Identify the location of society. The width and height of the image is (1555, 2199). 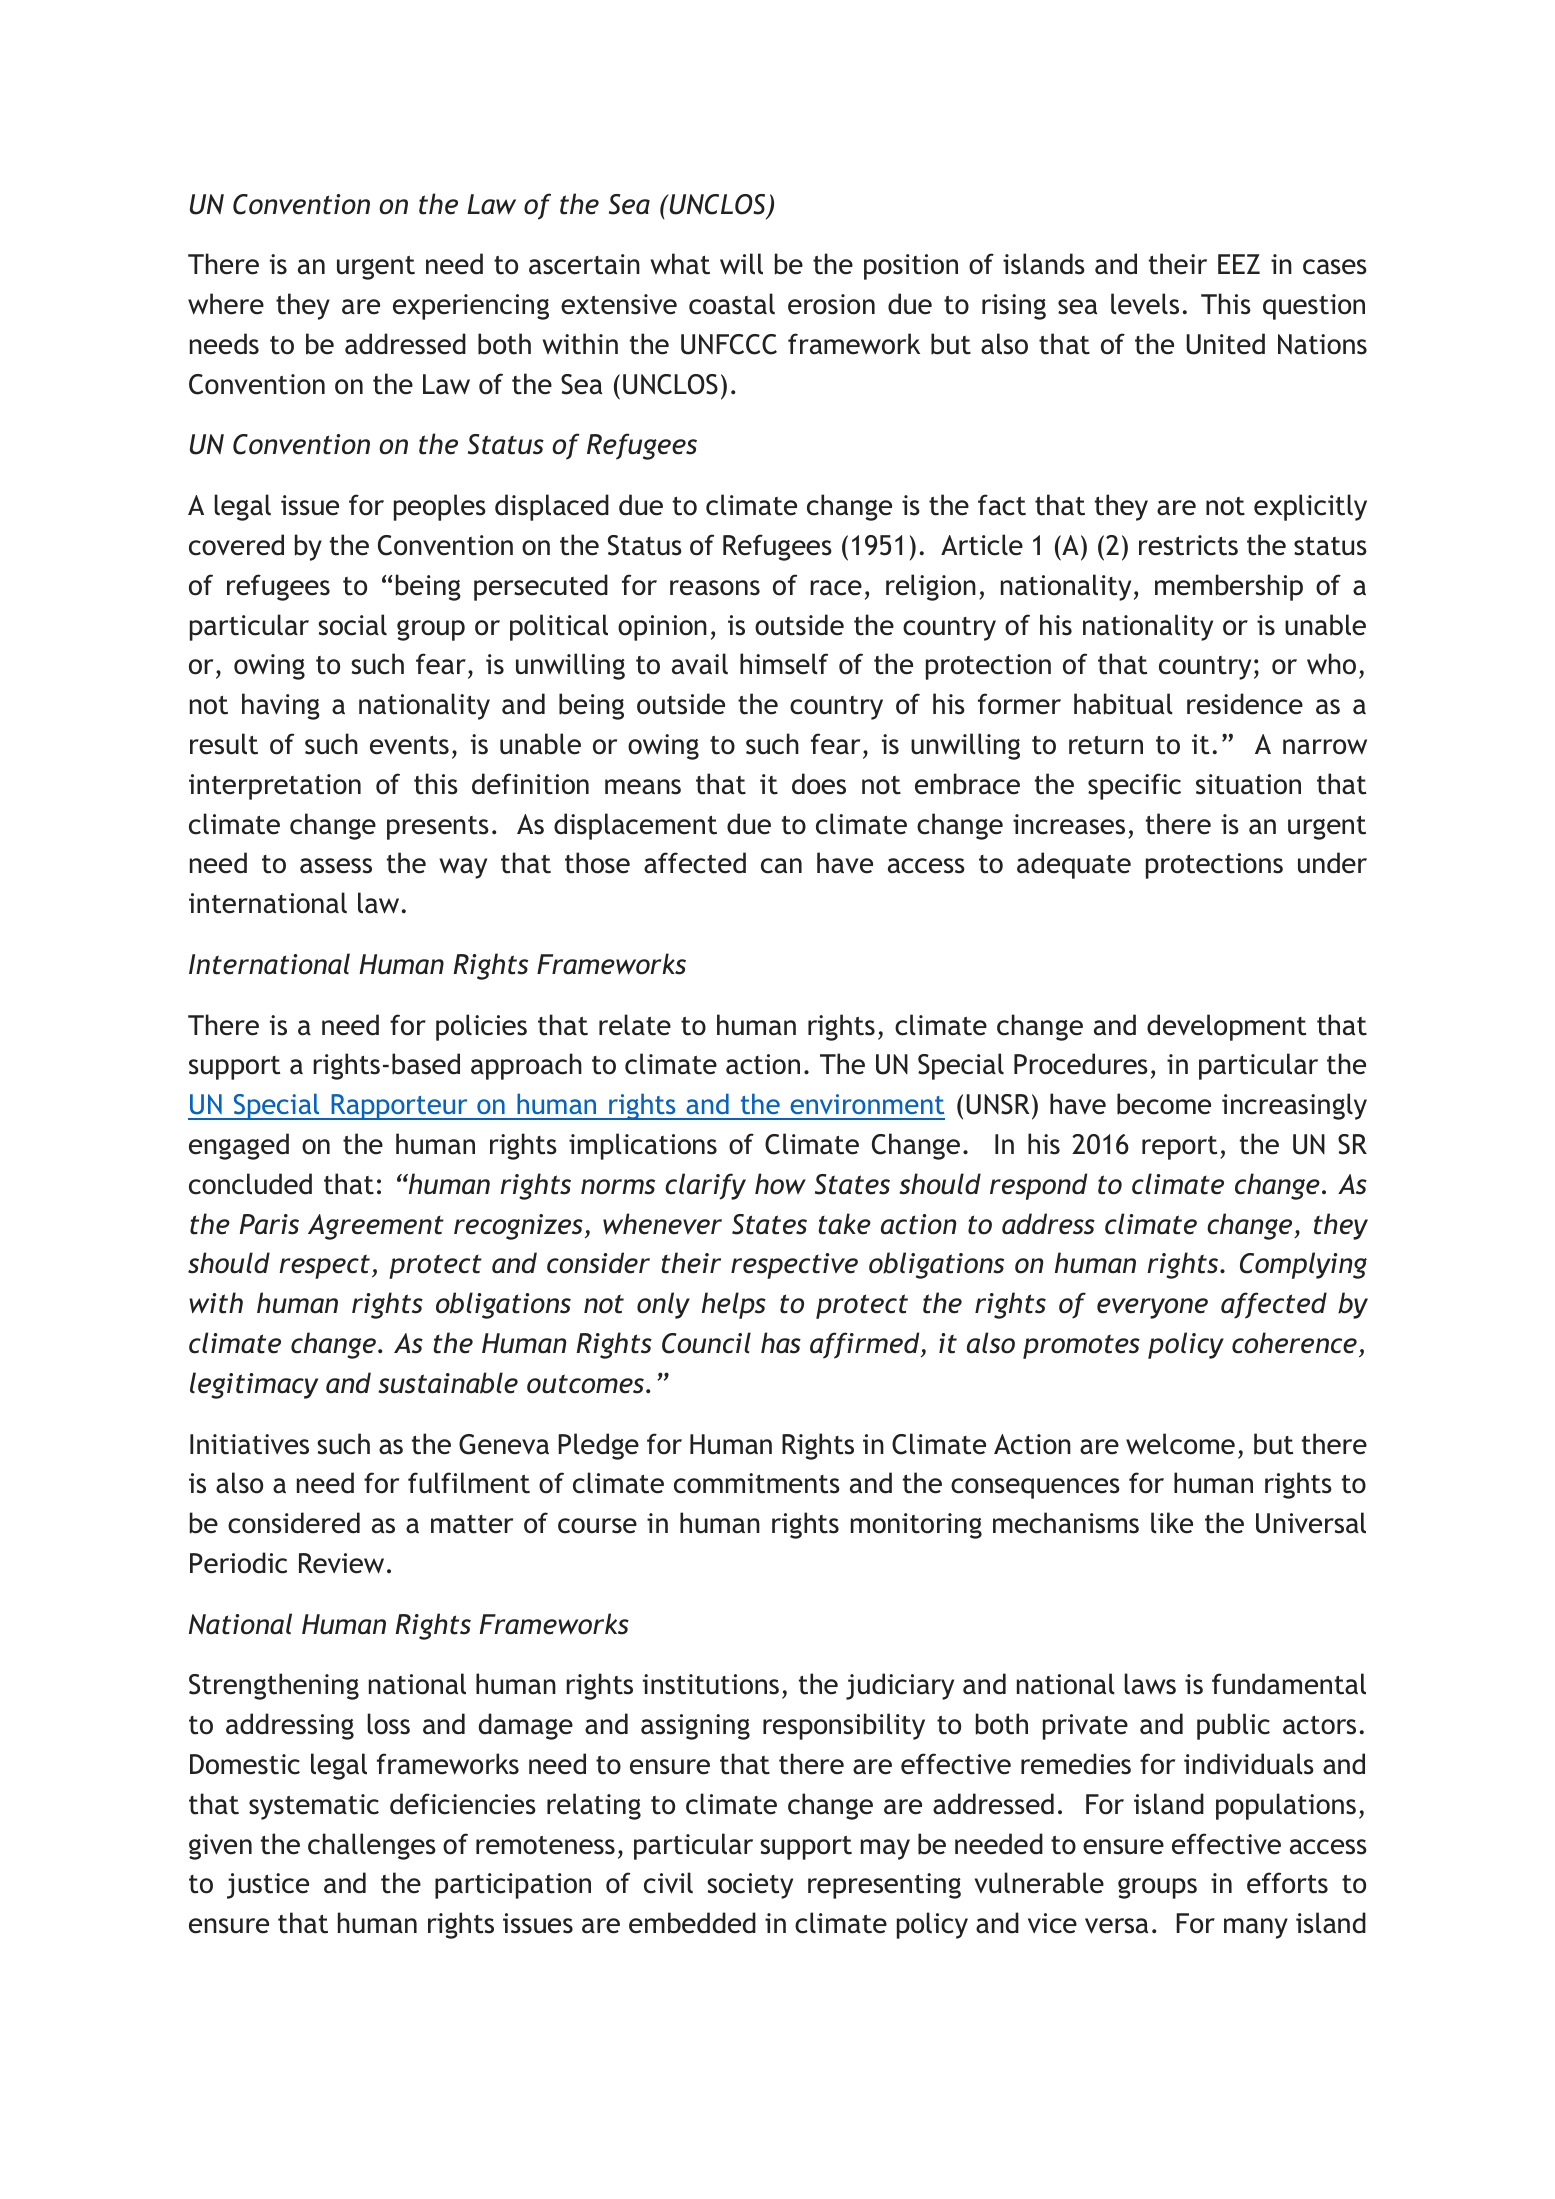
(750, 1886).
